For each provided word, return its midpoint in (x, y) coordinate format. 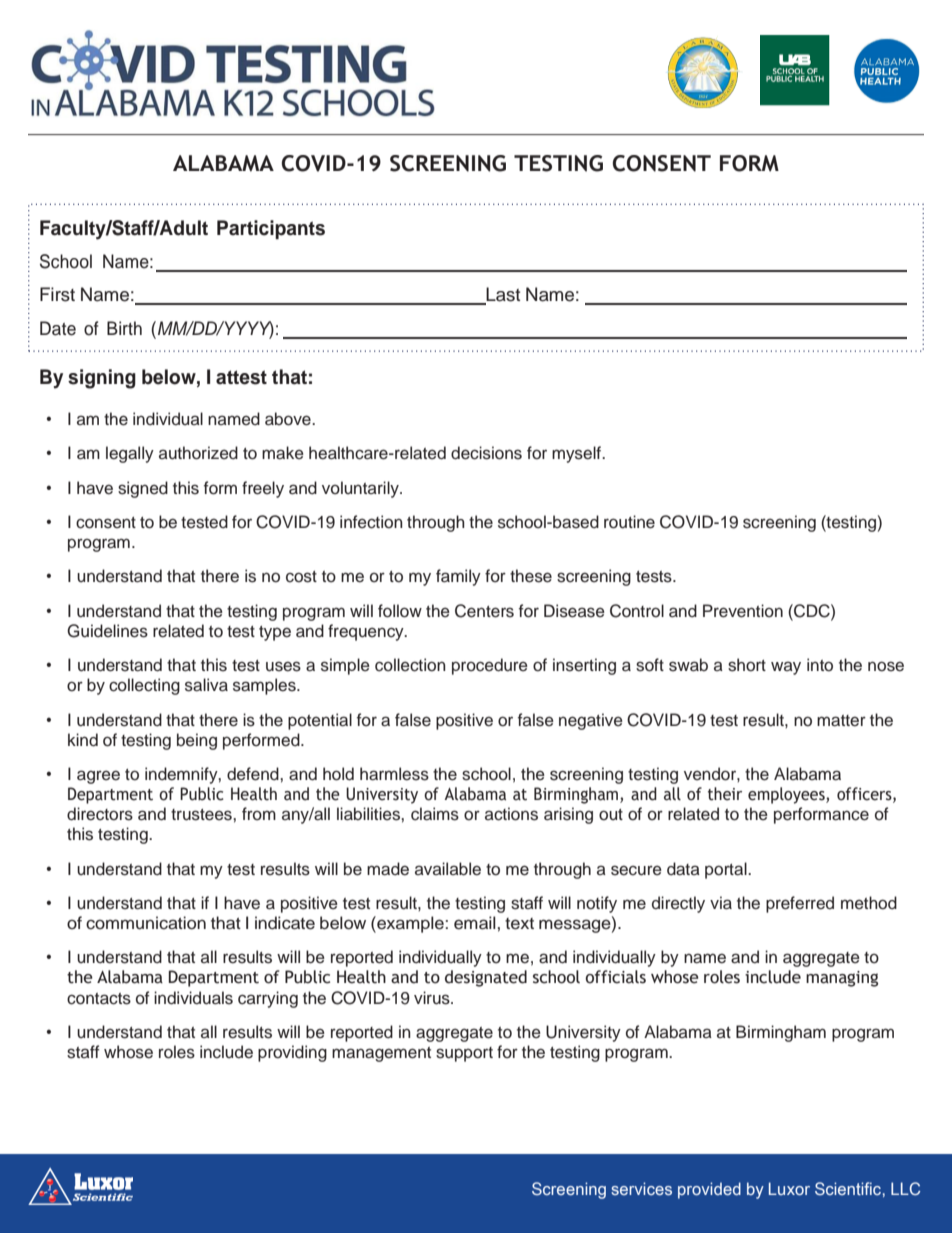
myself (577, 454)
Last (502, 295)
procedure (490, 666)
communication (146, 923)
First (57, 294)
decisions (486, 453)
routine (629, 522)
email (475, 923)
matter (841, 721)
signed (143, 489)
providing (292, 1053)
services (641, 1188)
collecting (144, 686)
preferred (800, 904)
